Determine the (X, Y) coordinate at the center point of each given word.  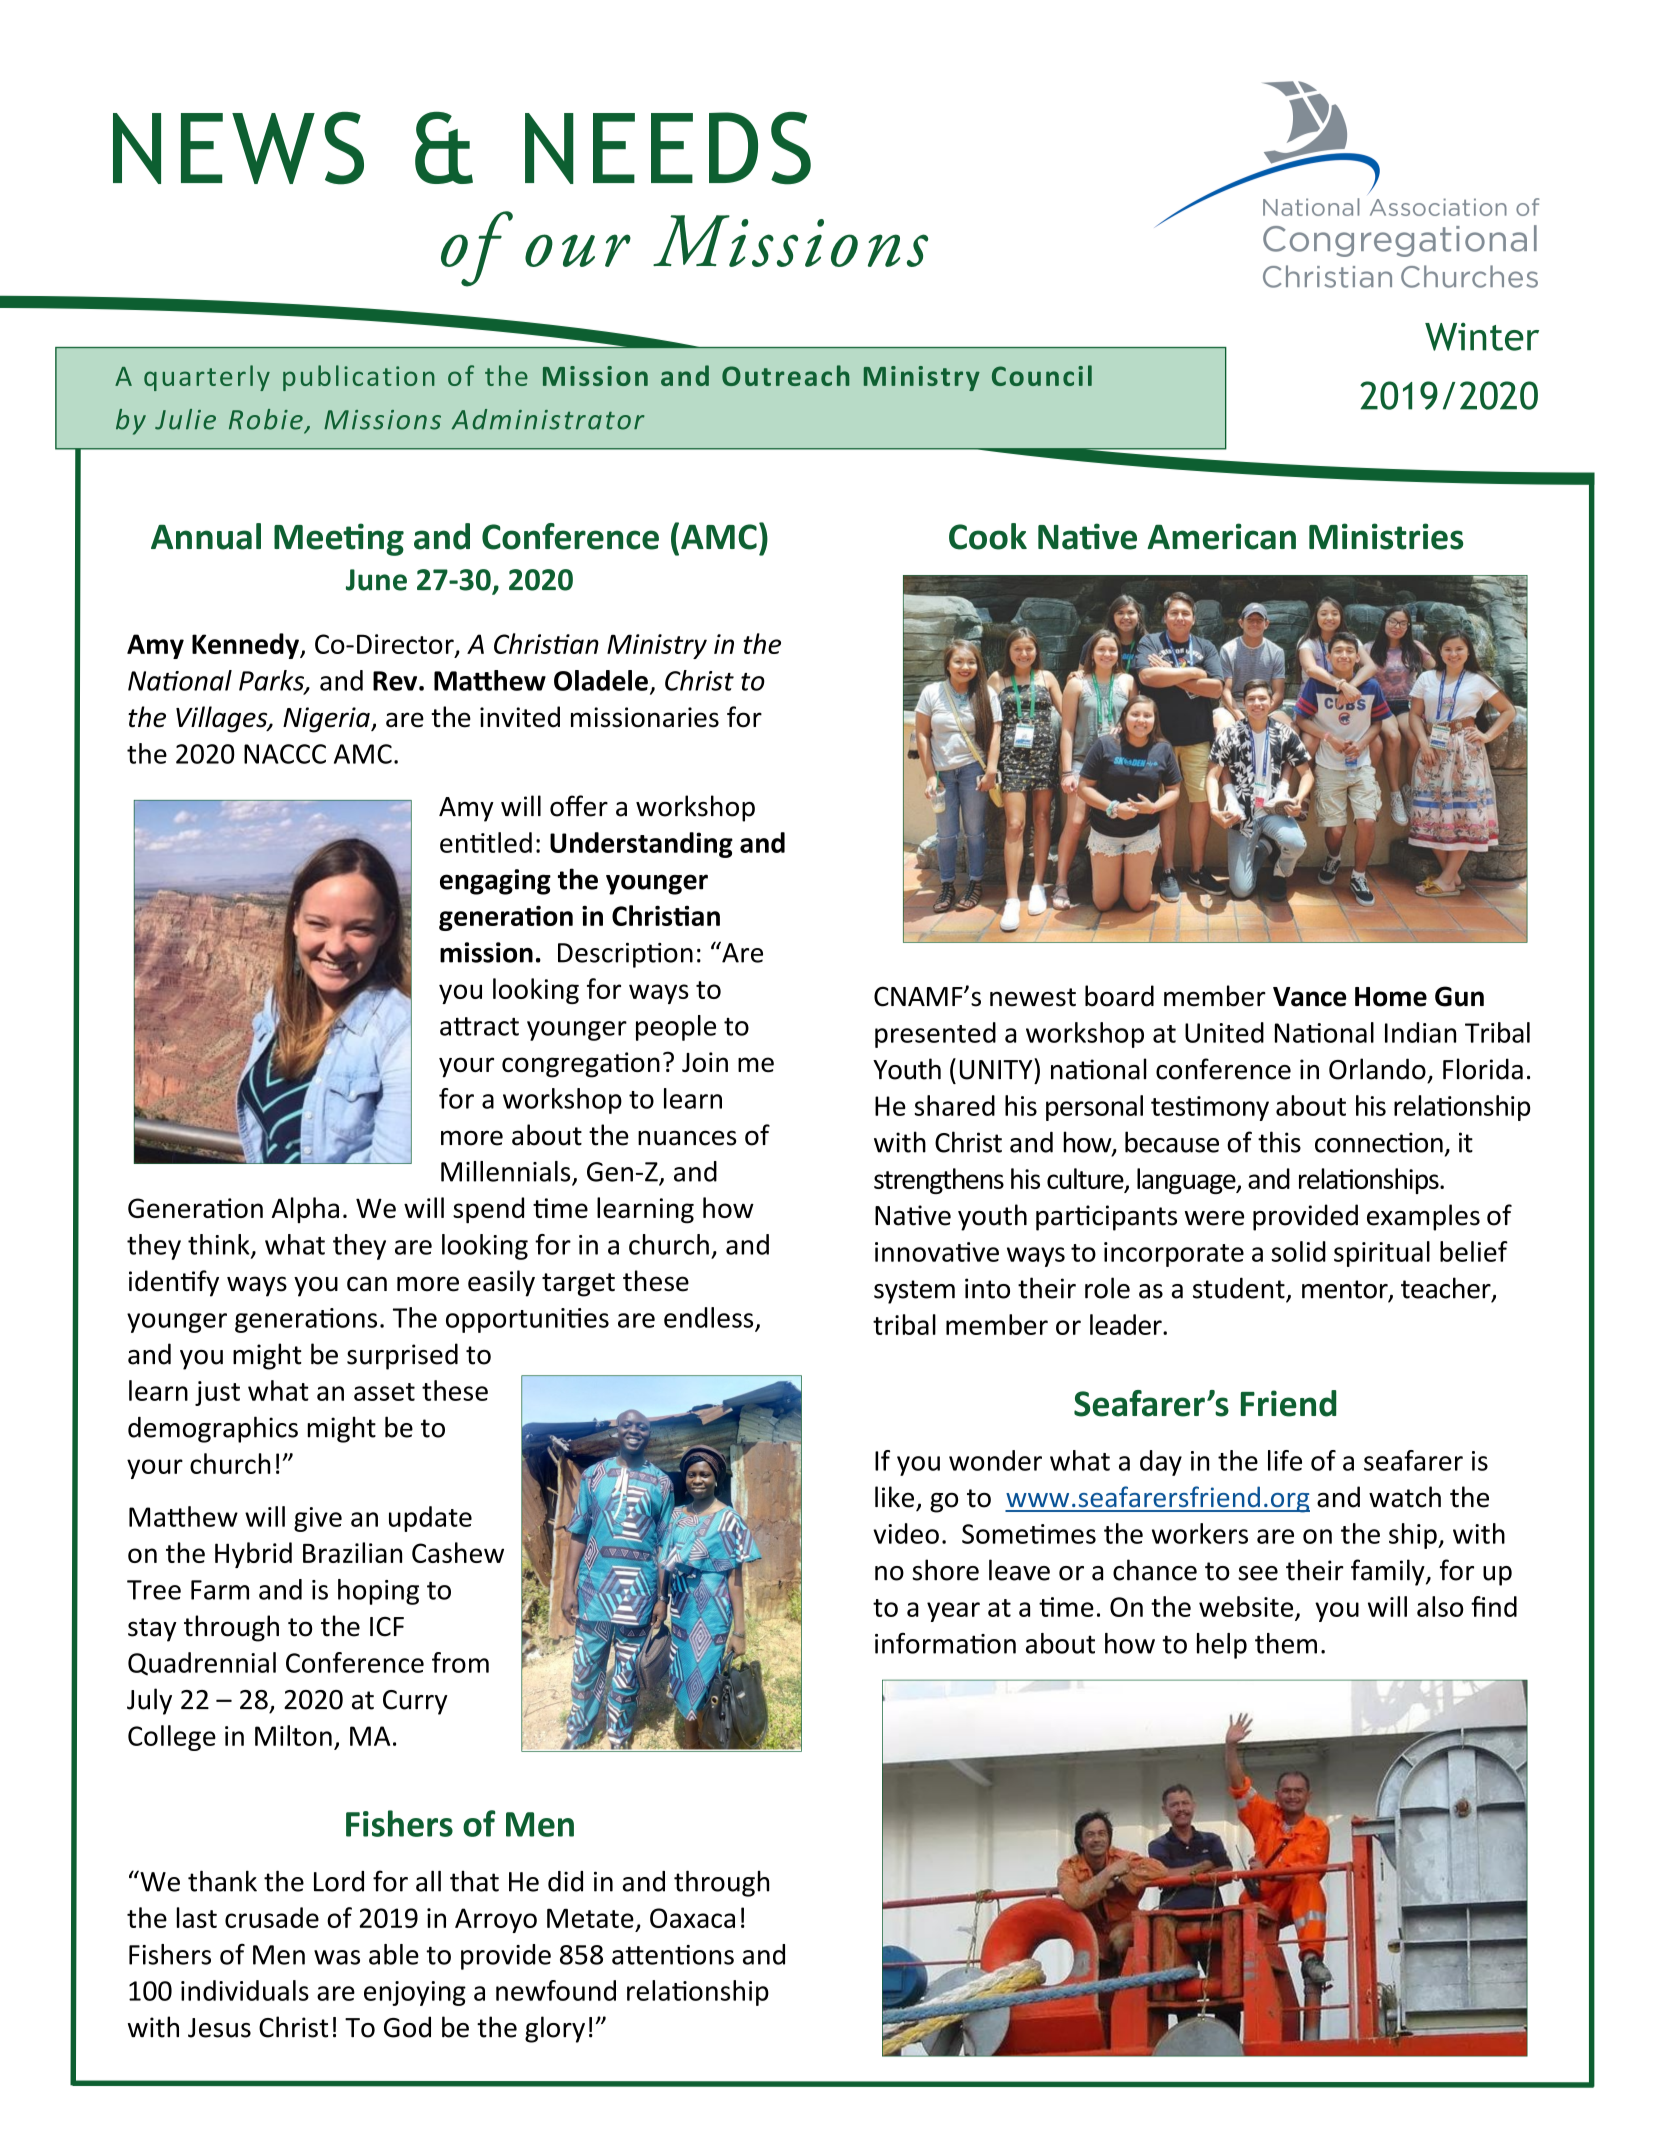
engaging (495, 882)
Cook (988, 536)
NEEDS (668, 148)
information (945, 1643)
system (914, 1292)
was (337, 1957)
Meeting (339, 539)
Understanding (641, 845)
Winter (1482, 337)
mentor (1346, 1290)
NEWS (238, 148)
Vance (1310, 997)
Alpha (305, 1210)
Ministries (1386, 536)
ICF (387, 1627)
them (1286, 1643)
